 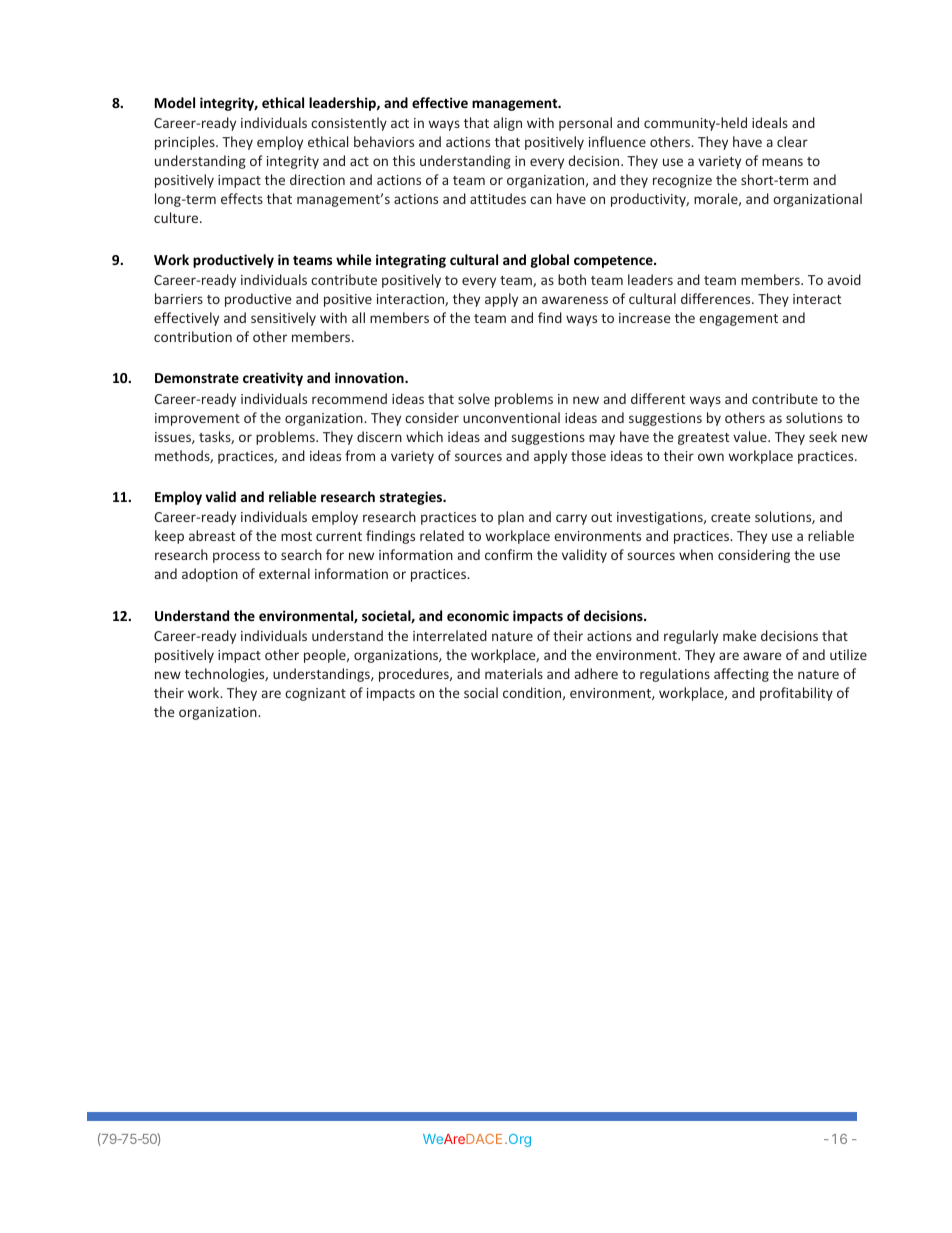 What do you see at coordinates (770, 122) in the screenshot?
I see `ideals` at bounding box center [770, 122].
